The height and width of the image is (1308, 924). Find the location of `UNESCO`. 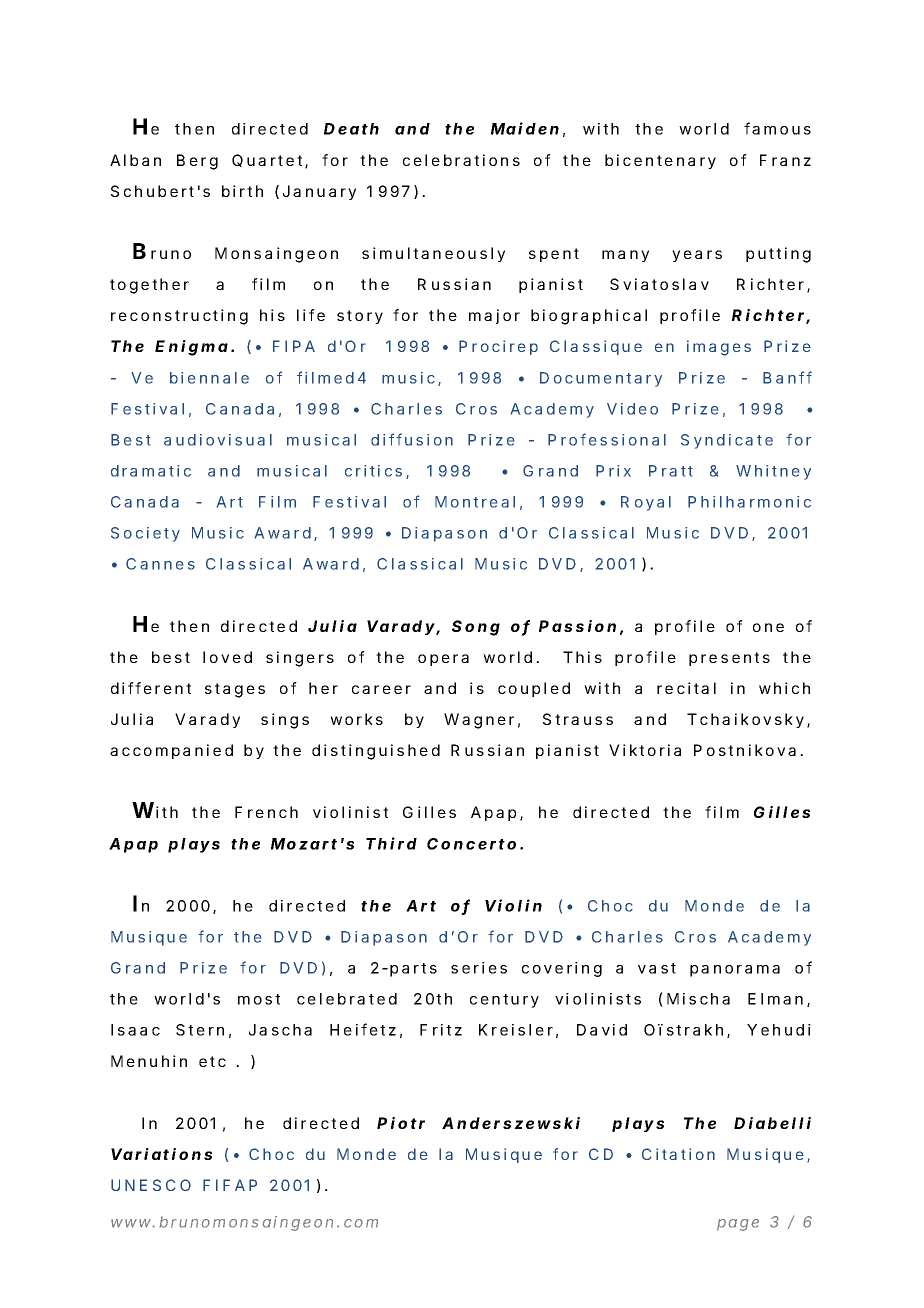

UNESCO is located at coordinates (151, 1185).
